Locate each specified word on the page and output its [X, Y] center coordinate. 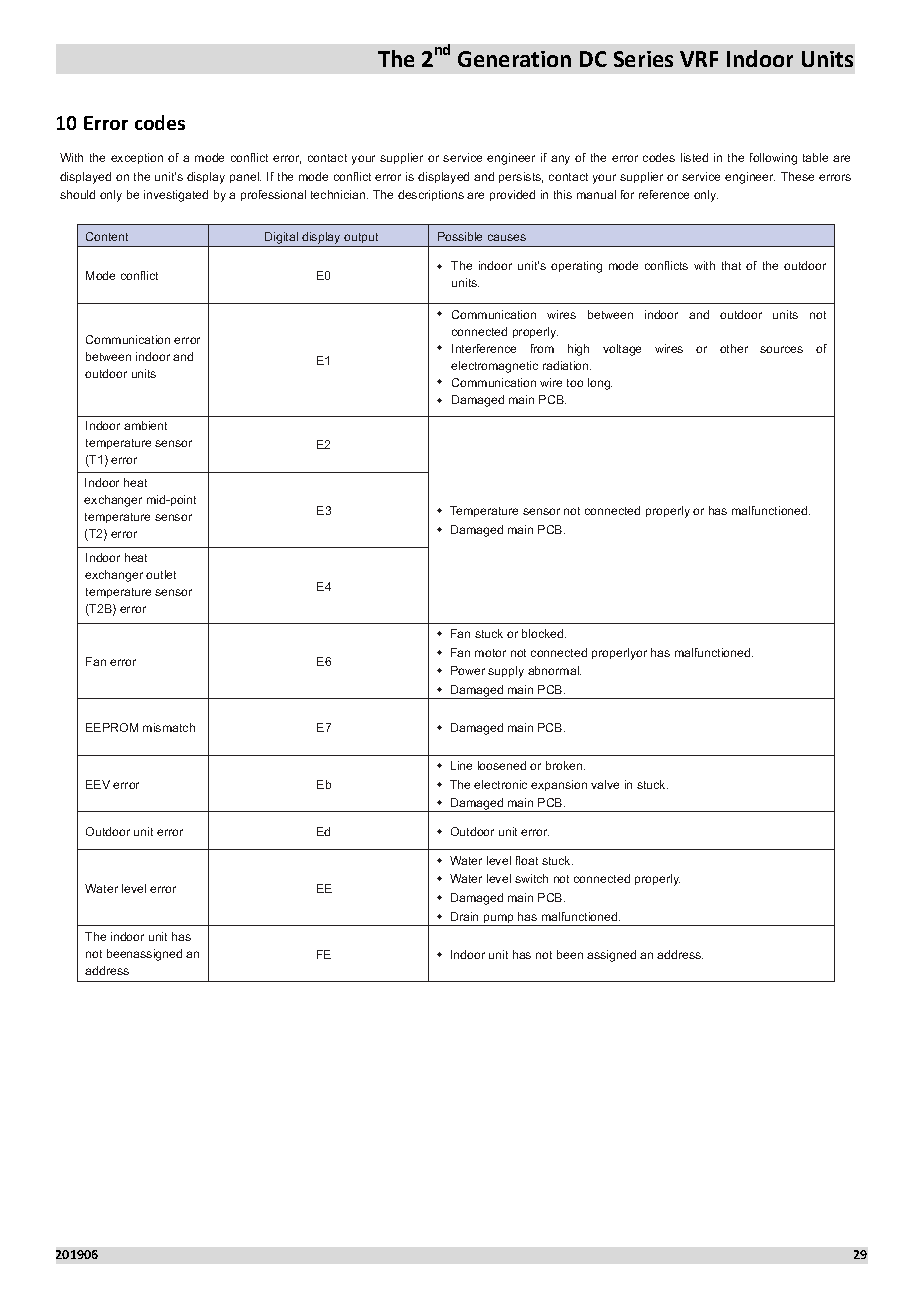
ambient [145, 425]
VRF [699, 59]
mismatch [169, 727]
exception [137, 158]
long [600, 384]
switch [531, 878]
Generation [514, 59]
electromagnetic [494, 367]
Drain [464, 916]
